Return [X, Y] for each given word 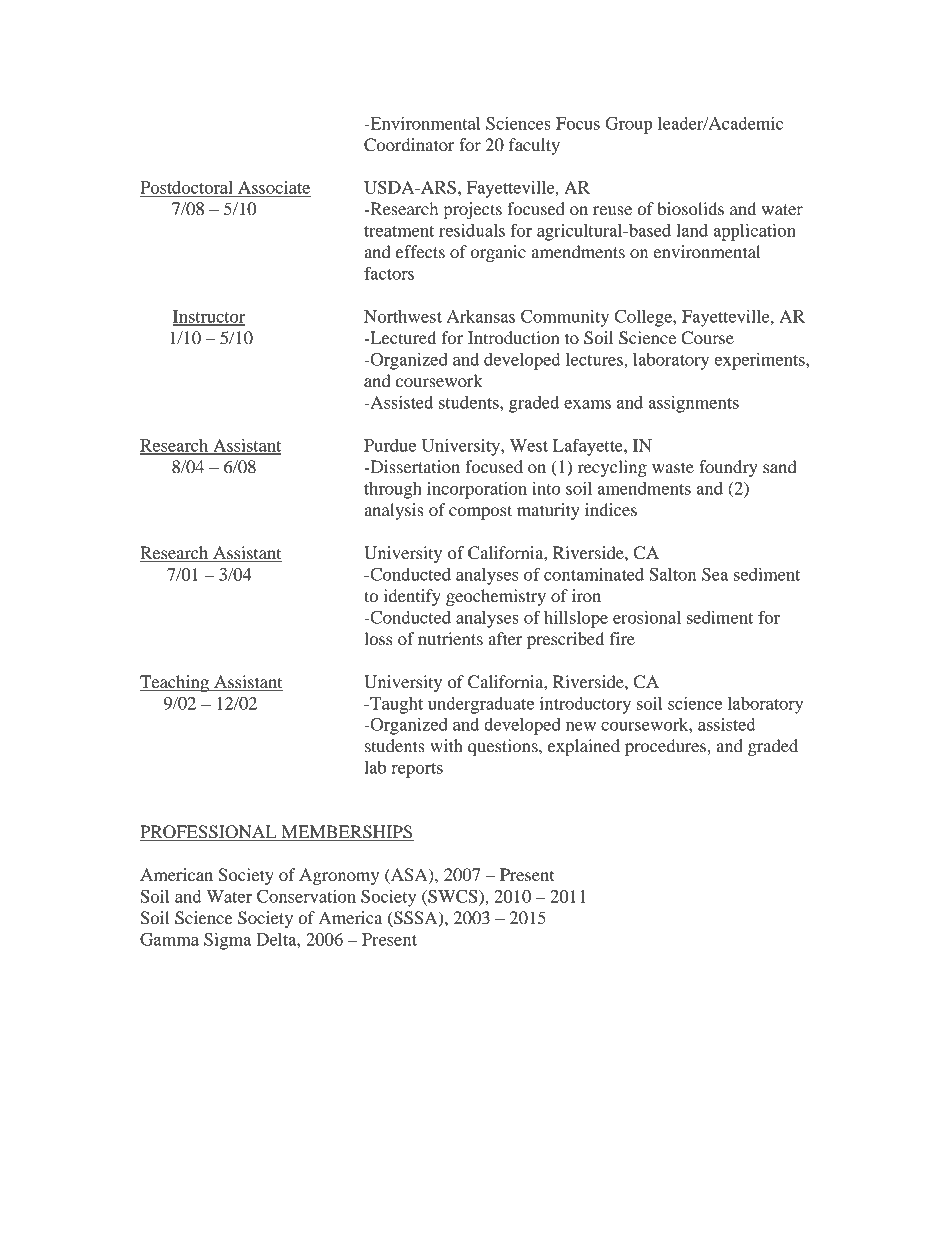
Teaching [175, 683]
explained [584, 747]
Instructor [209, 317]
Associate [274, 187]
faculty [534, 146]
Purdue [390, 445]
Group [629, 125]
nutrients [450, 638]
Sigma [227, 941]
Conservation [306, 896]
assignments [693, 404]
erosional [647, 617]
